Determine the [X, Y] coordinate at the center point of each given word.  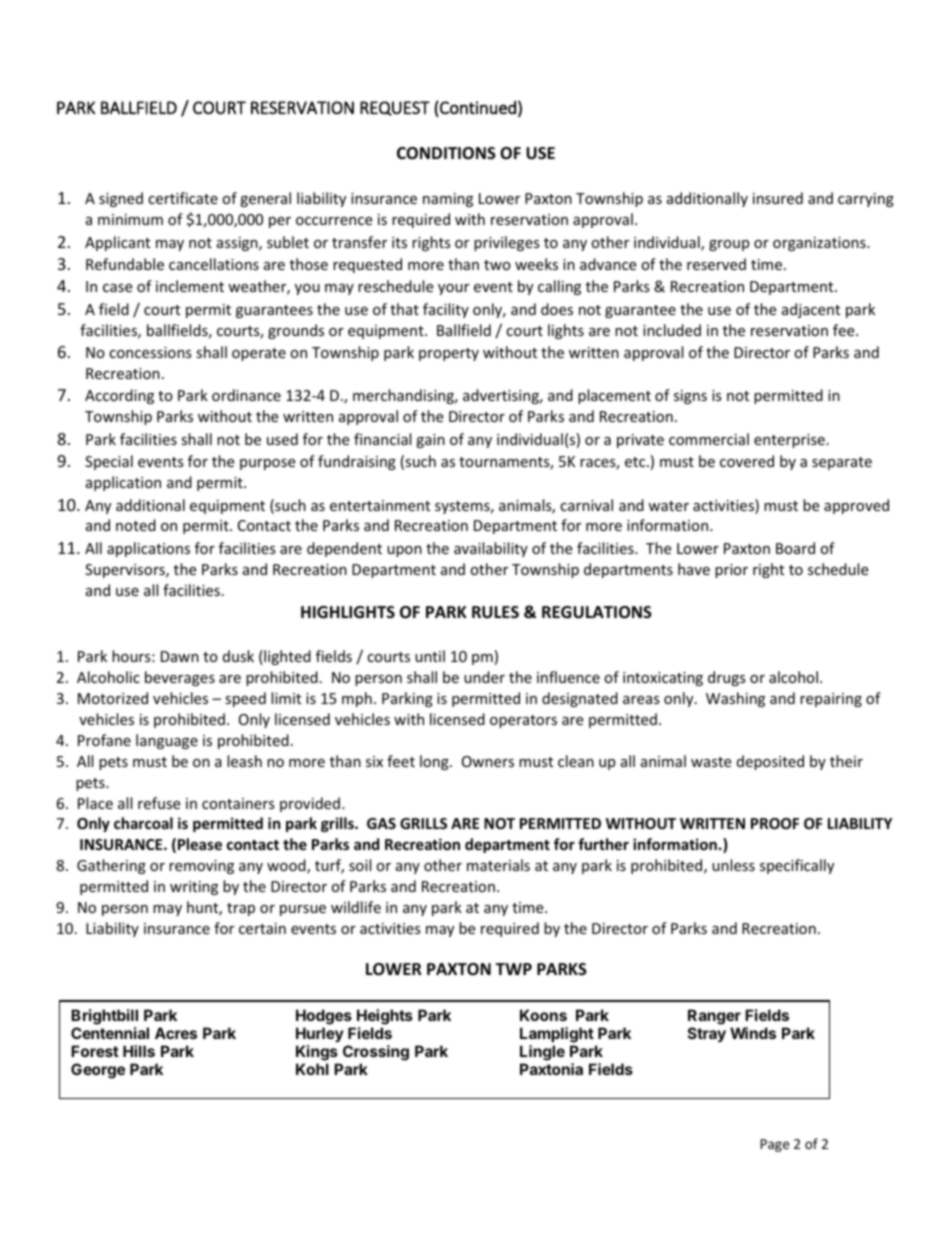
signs [690, 397]
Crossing [376, 1054]
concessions [150, 352]
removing [201, 867]
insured [778, 198]
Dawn [180, 656]
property [449, 354]
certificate [183, 198]
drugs [727, 678]
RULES [495, 612]
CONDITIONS [446, 153]
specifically [797, 866]
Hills [139, 1051]
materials [498, 865]
